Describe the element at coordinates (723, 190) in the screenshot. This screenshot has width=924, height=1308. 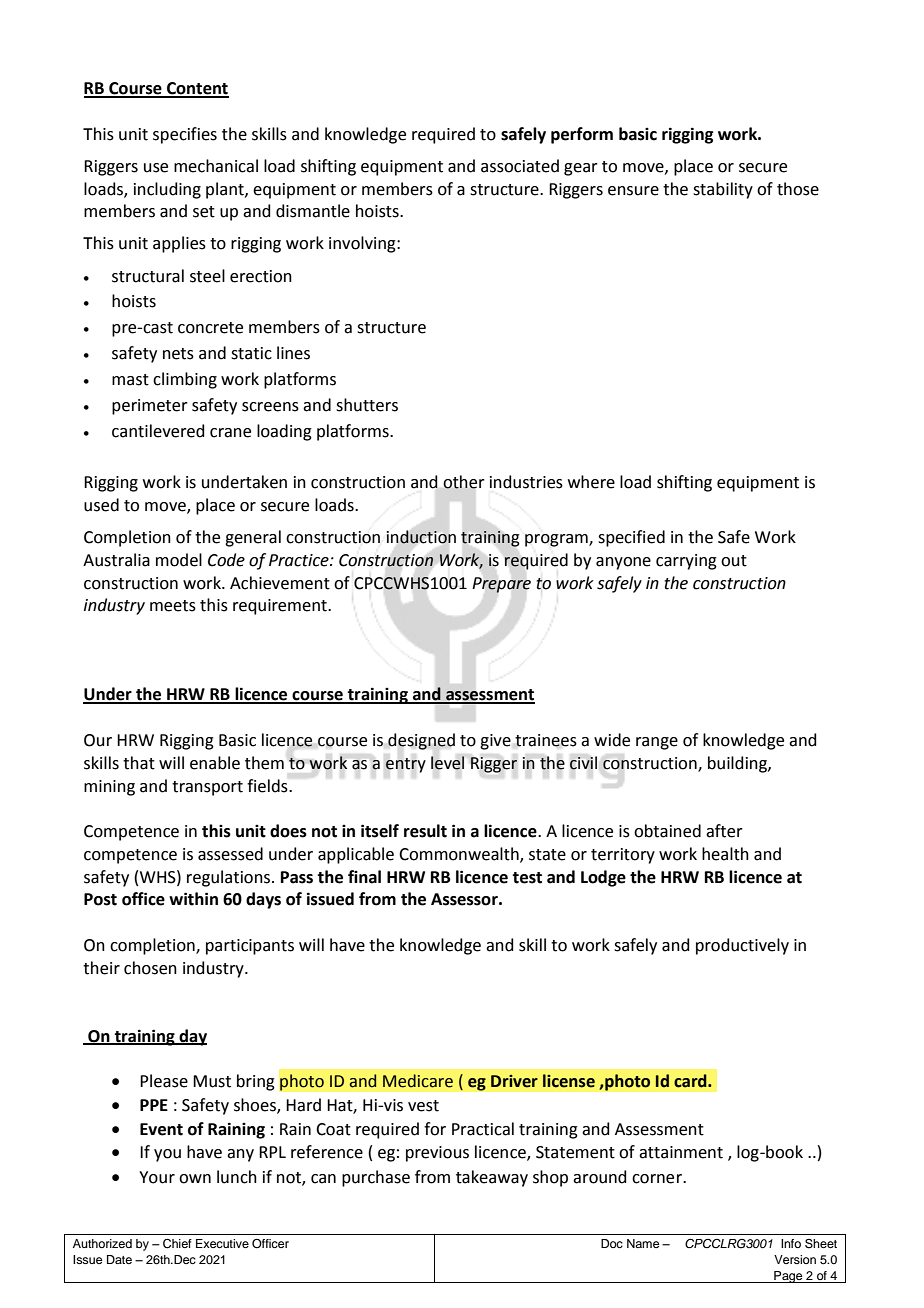
I see `stability` at that location.
